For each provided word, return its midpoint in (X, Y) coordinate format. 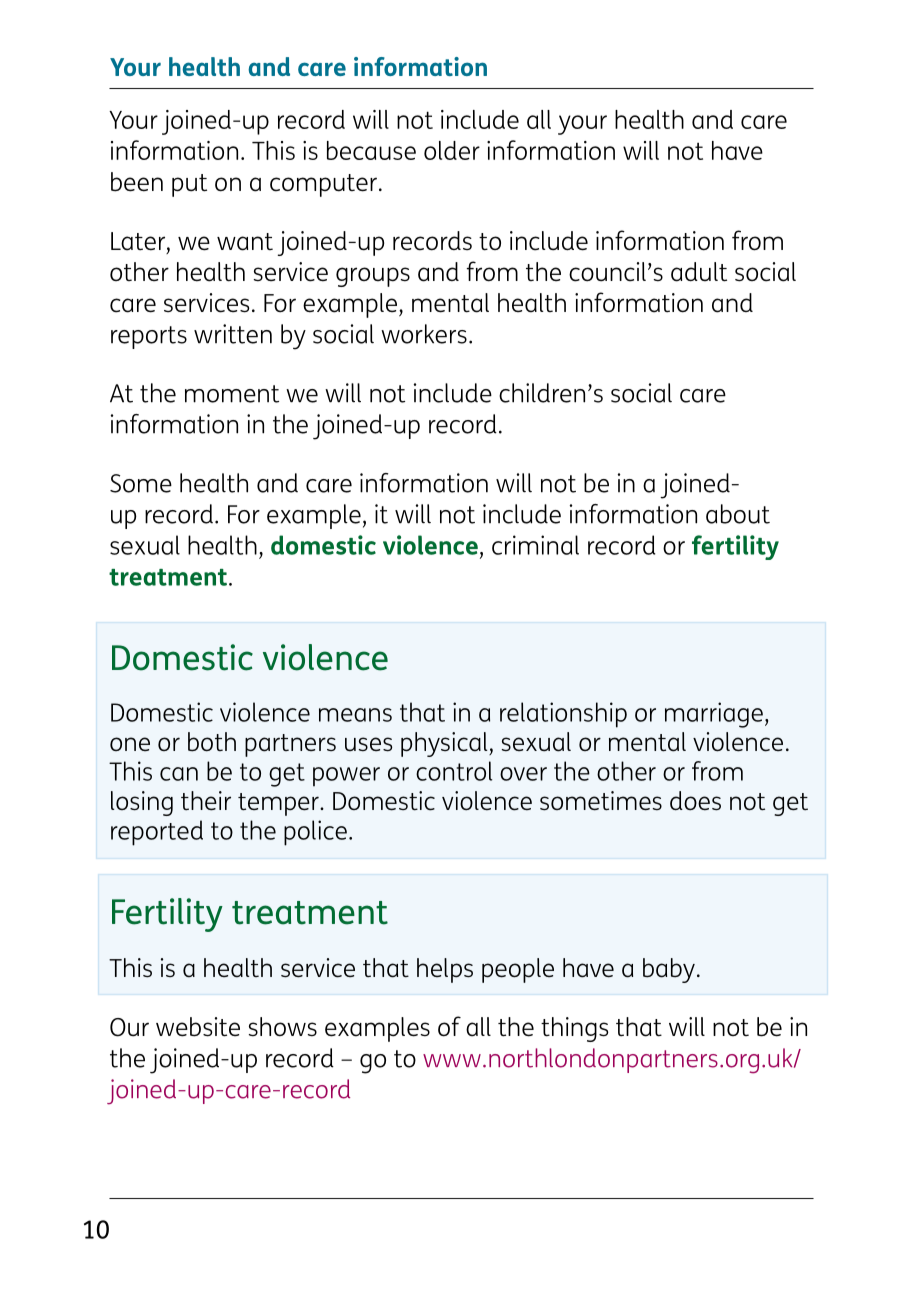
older (452, 150)
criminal (535, 545)
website (198, 1027)
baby (669, 970)
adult (699, 272)
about (738, 514)
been (137, 182)
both (212, 742)
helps (445, 970)
